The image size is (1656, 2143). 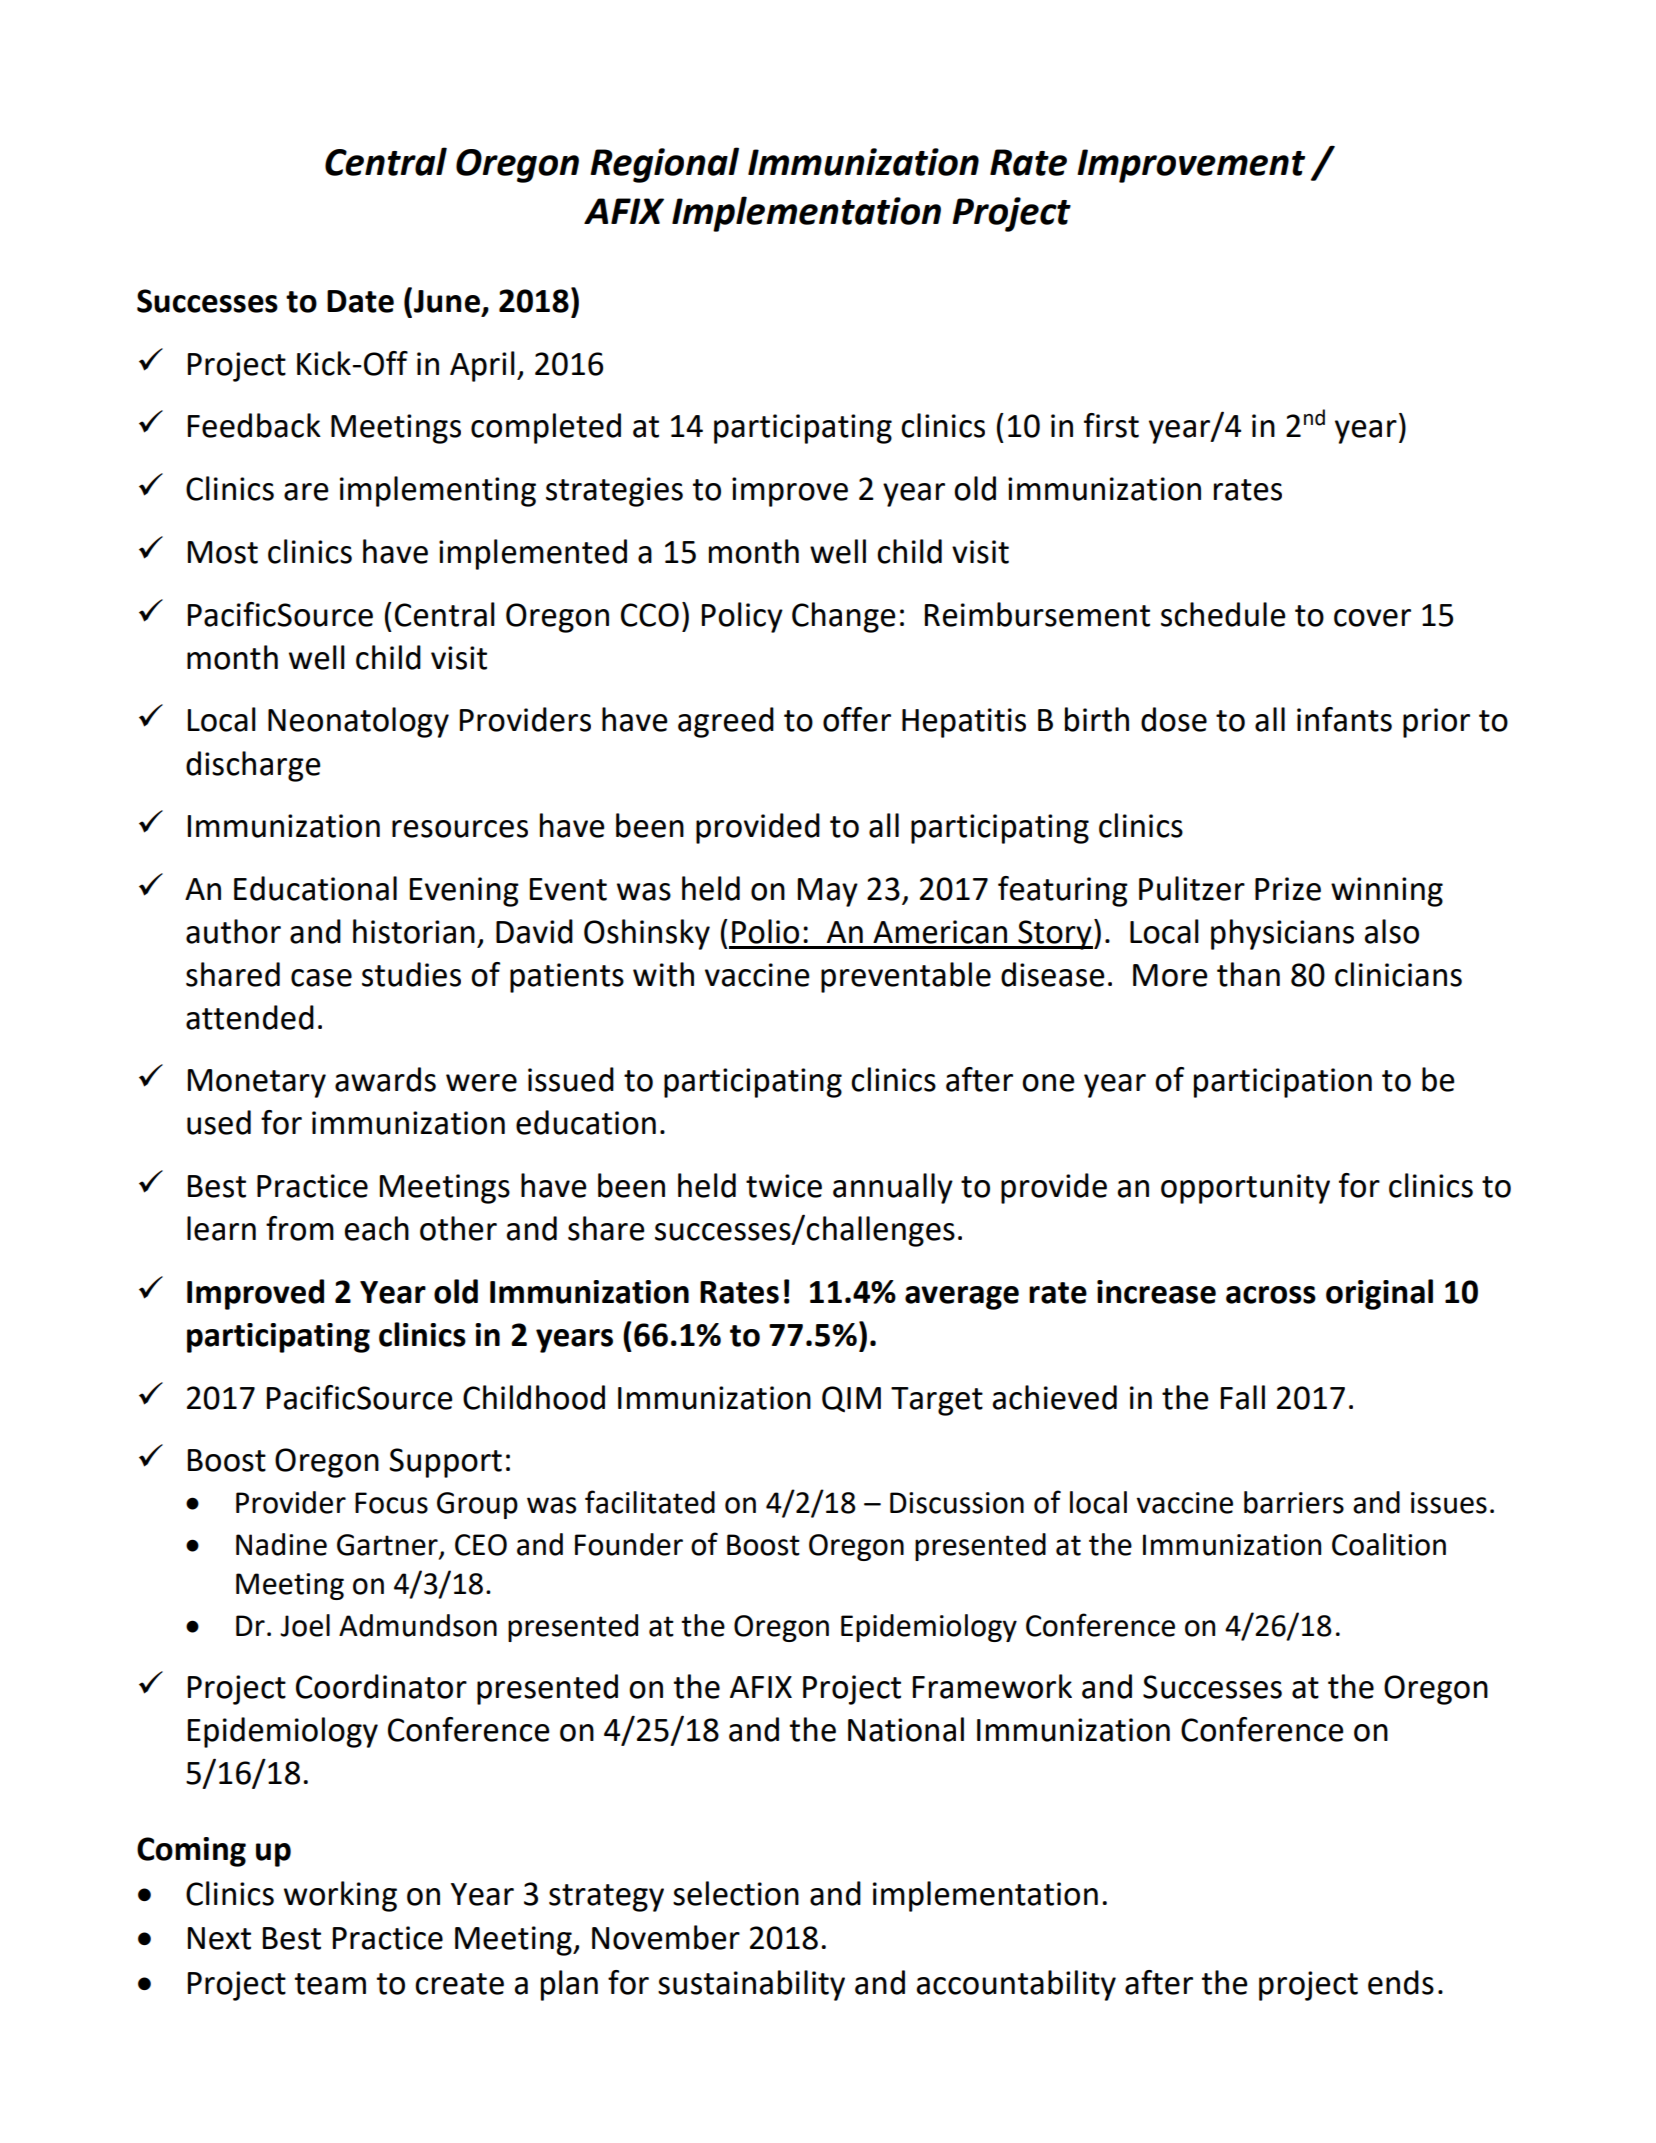 What do you see at coordinates (385, 1079) in the page?
I see `awards` at bounding box center [385, 1079].
